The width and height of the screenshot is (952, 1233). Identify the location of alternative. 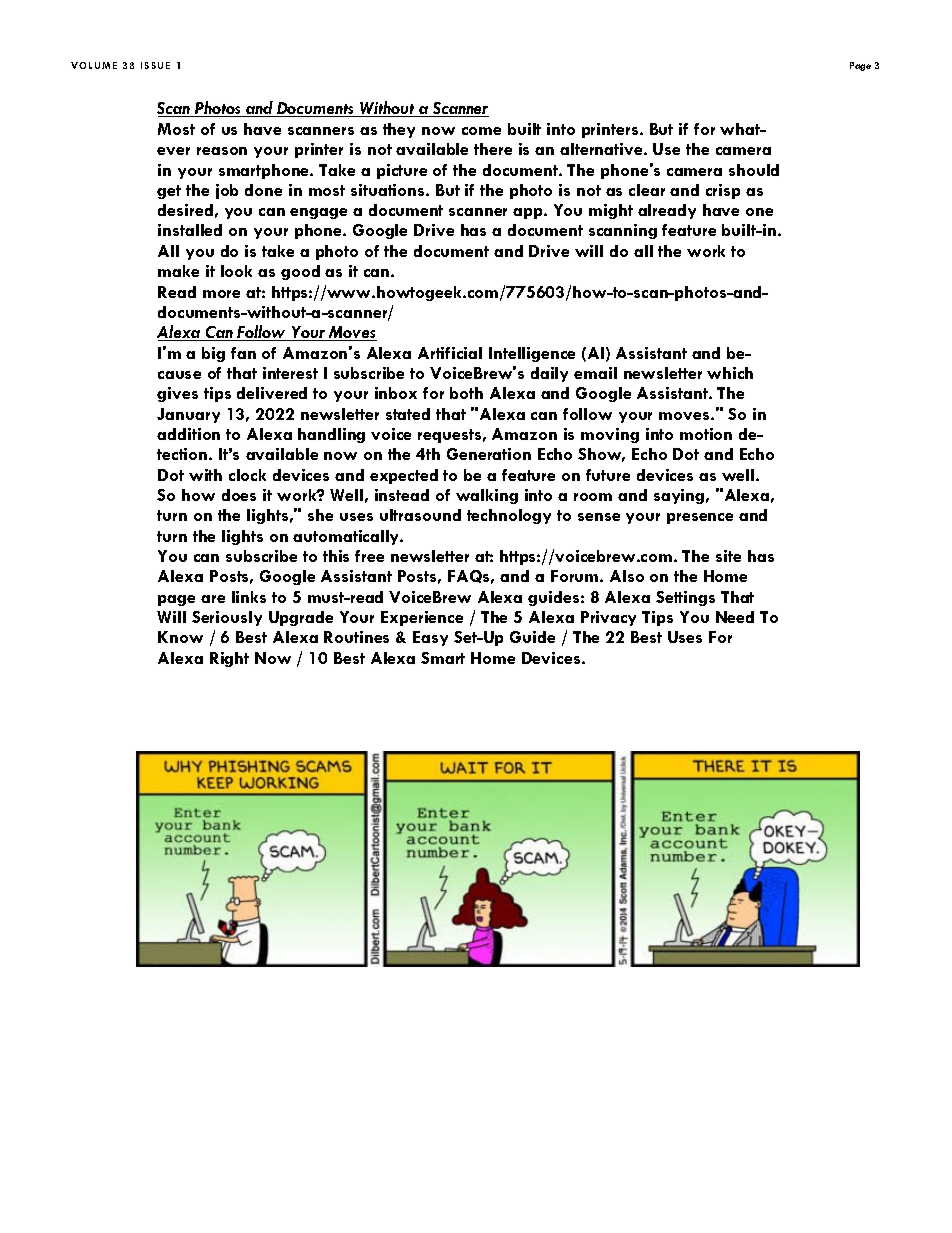
(602, 149).
